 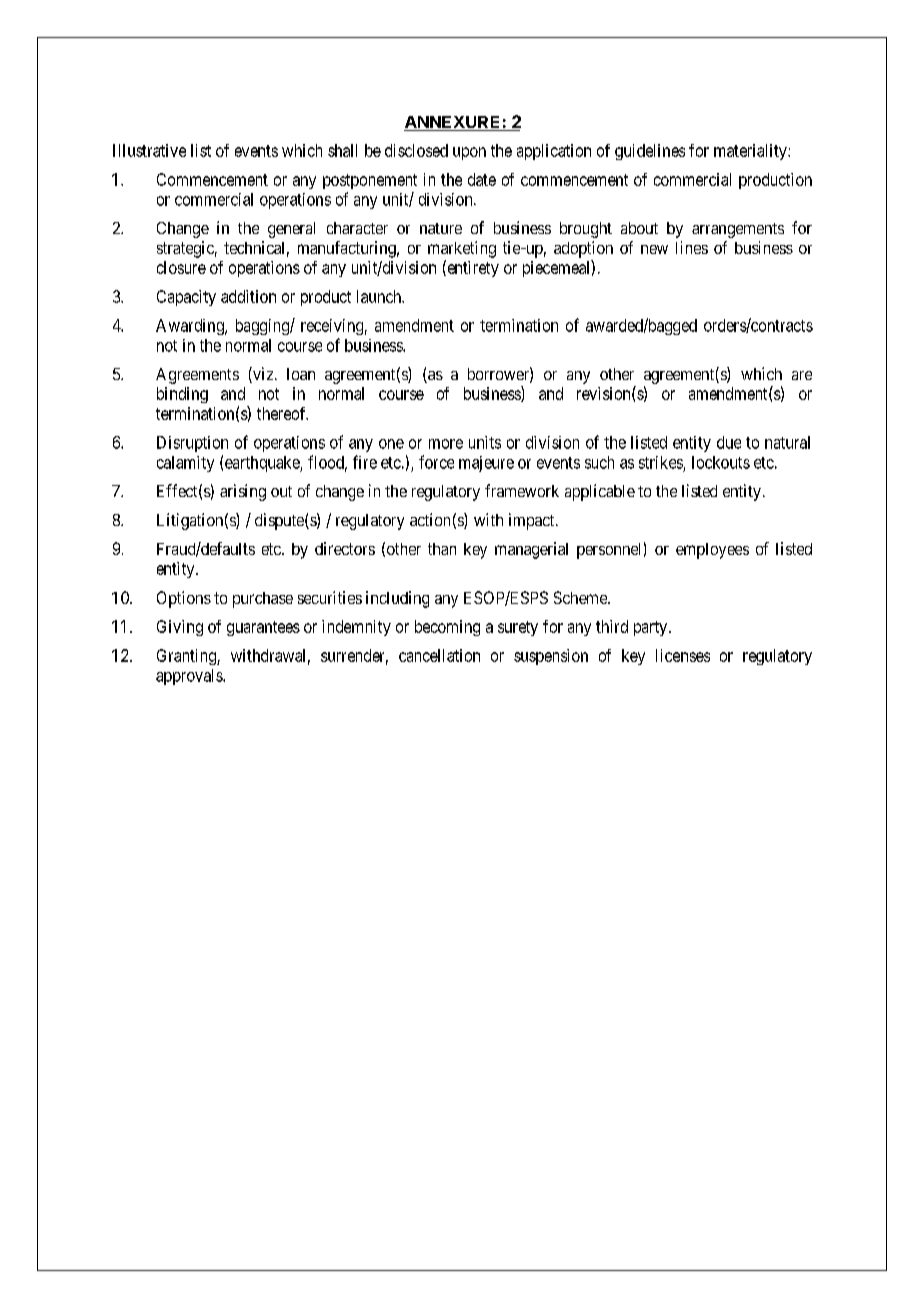 What do you see at coordinates (248, 296) in the document?
I see `addition` at bounding box center [248, 296].
